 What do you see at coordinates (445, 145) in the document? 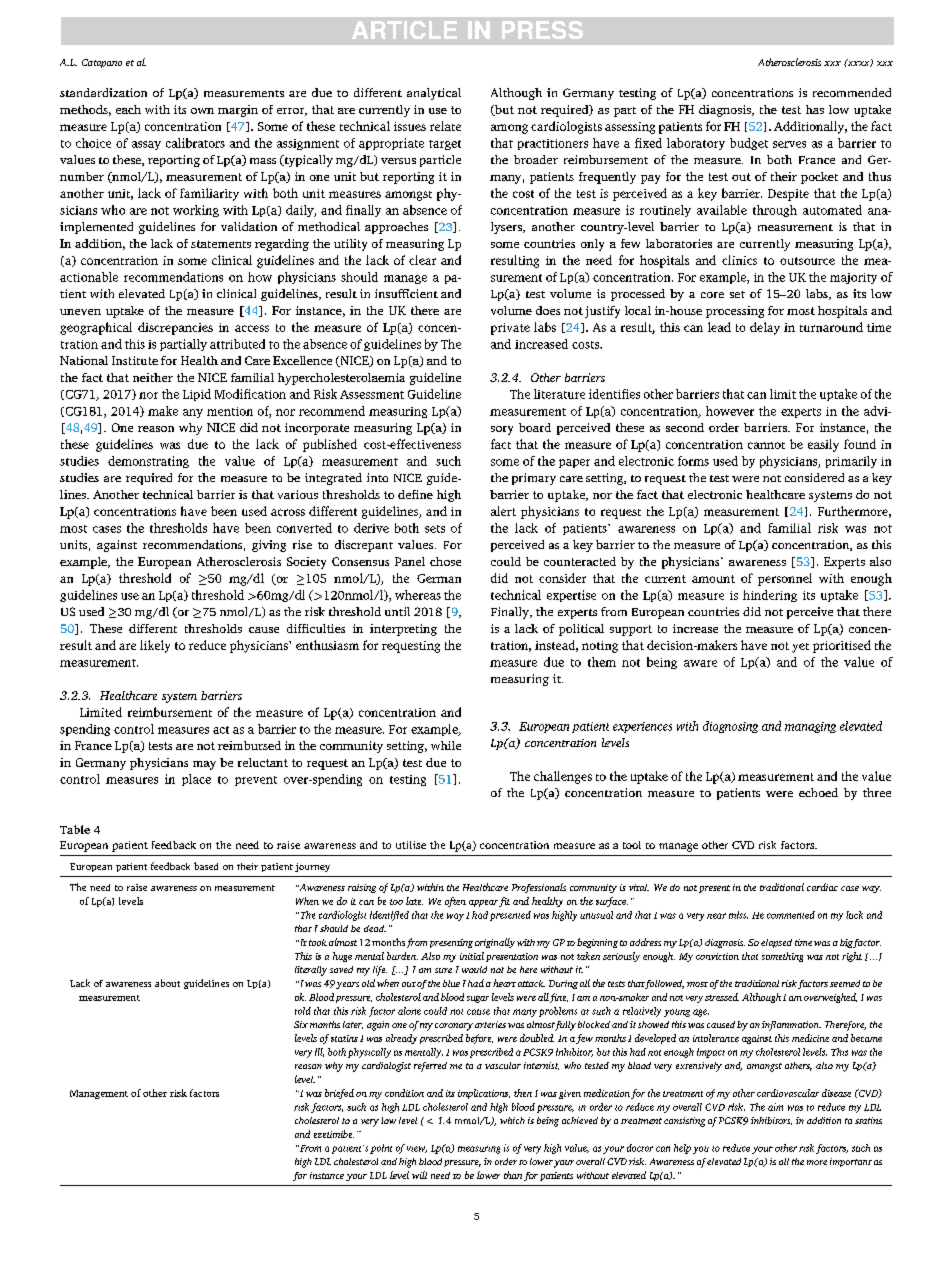
I see `target` at bounding box center [445, 145].
